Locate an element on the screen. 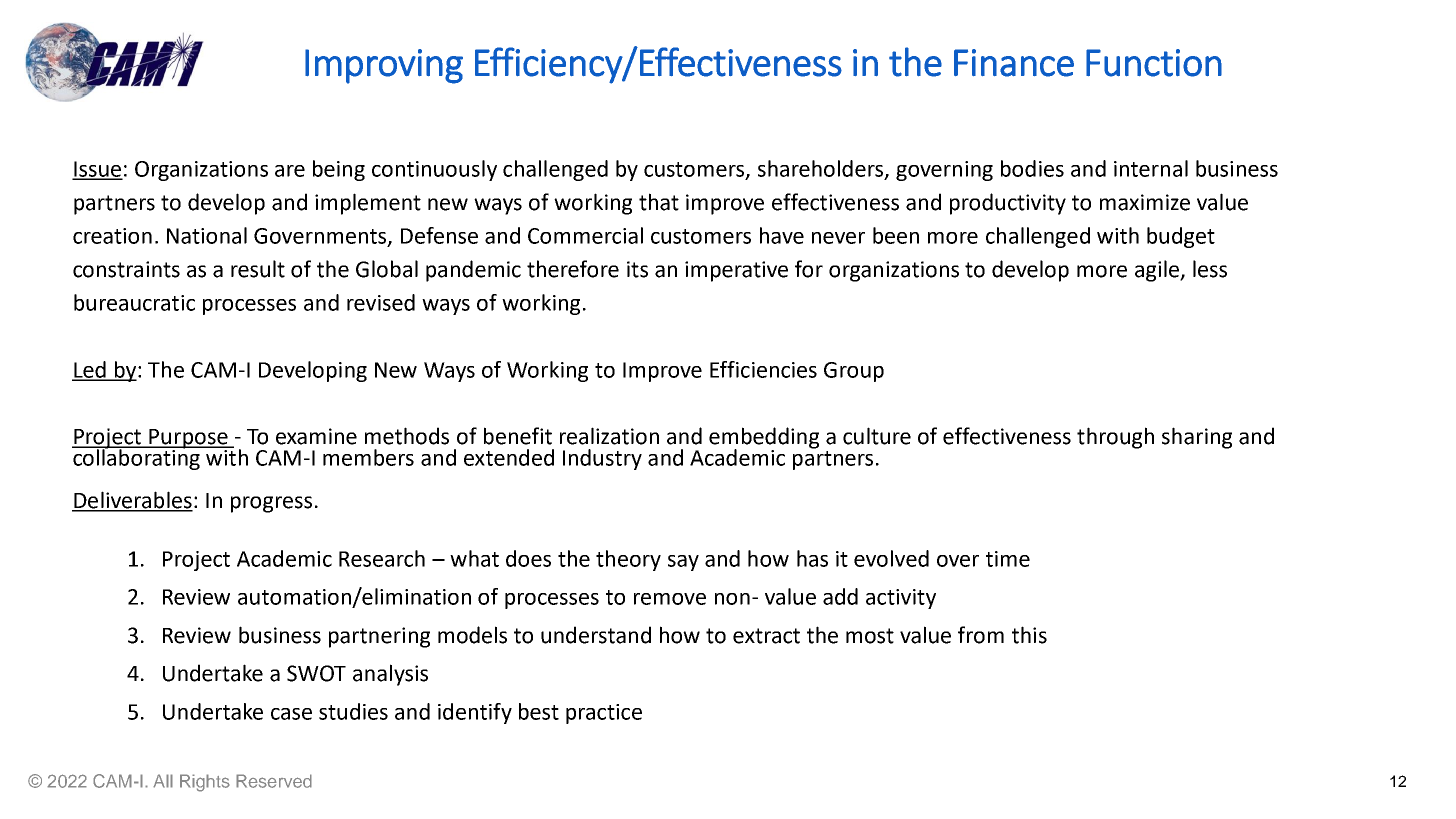 Image resolution: width=1456 pixels, height=819 pixels. Finance is located at coordinates (1014, 63).
